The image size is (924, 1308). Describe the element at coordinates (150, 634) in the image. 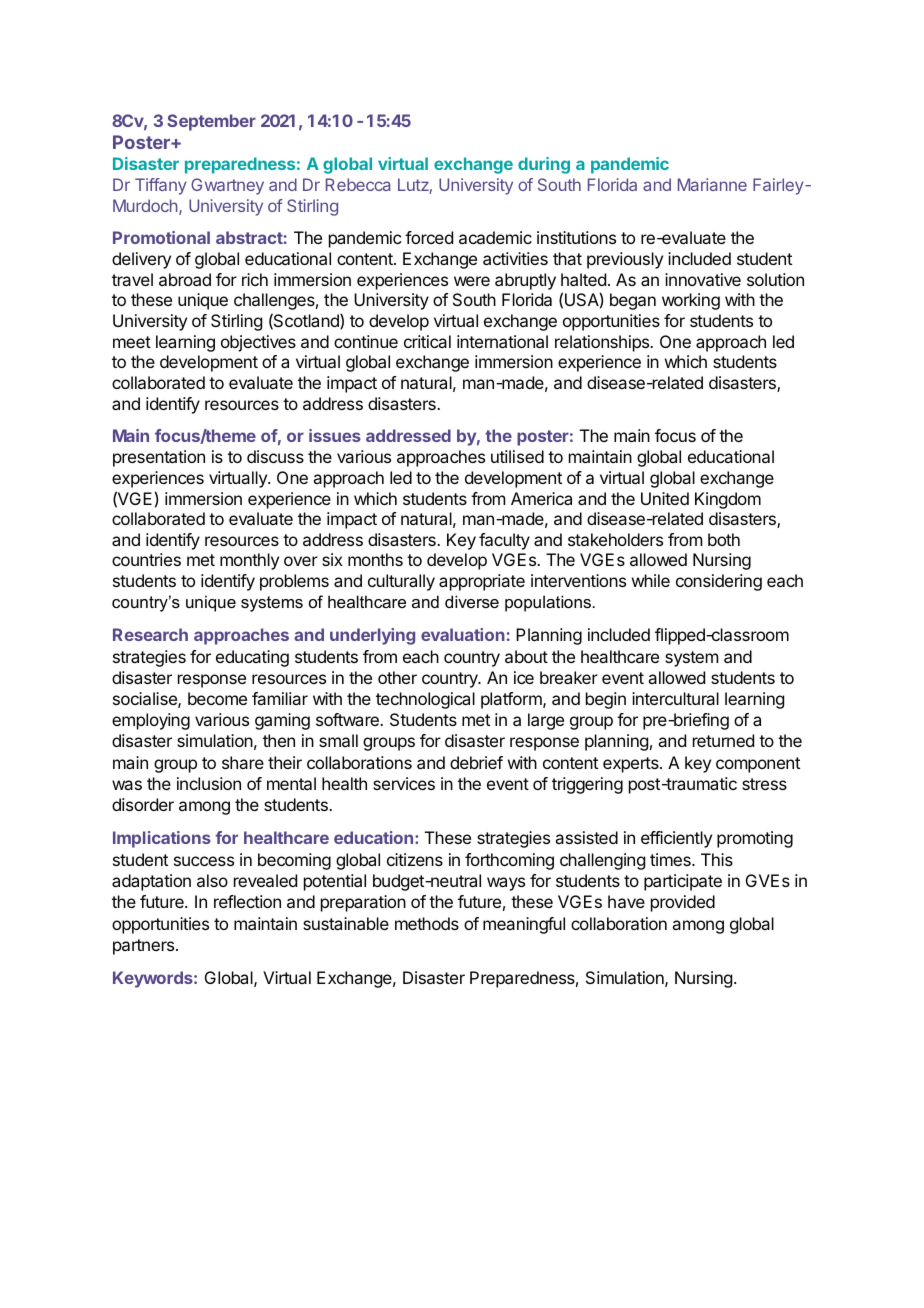

I see `Research` at that location.
